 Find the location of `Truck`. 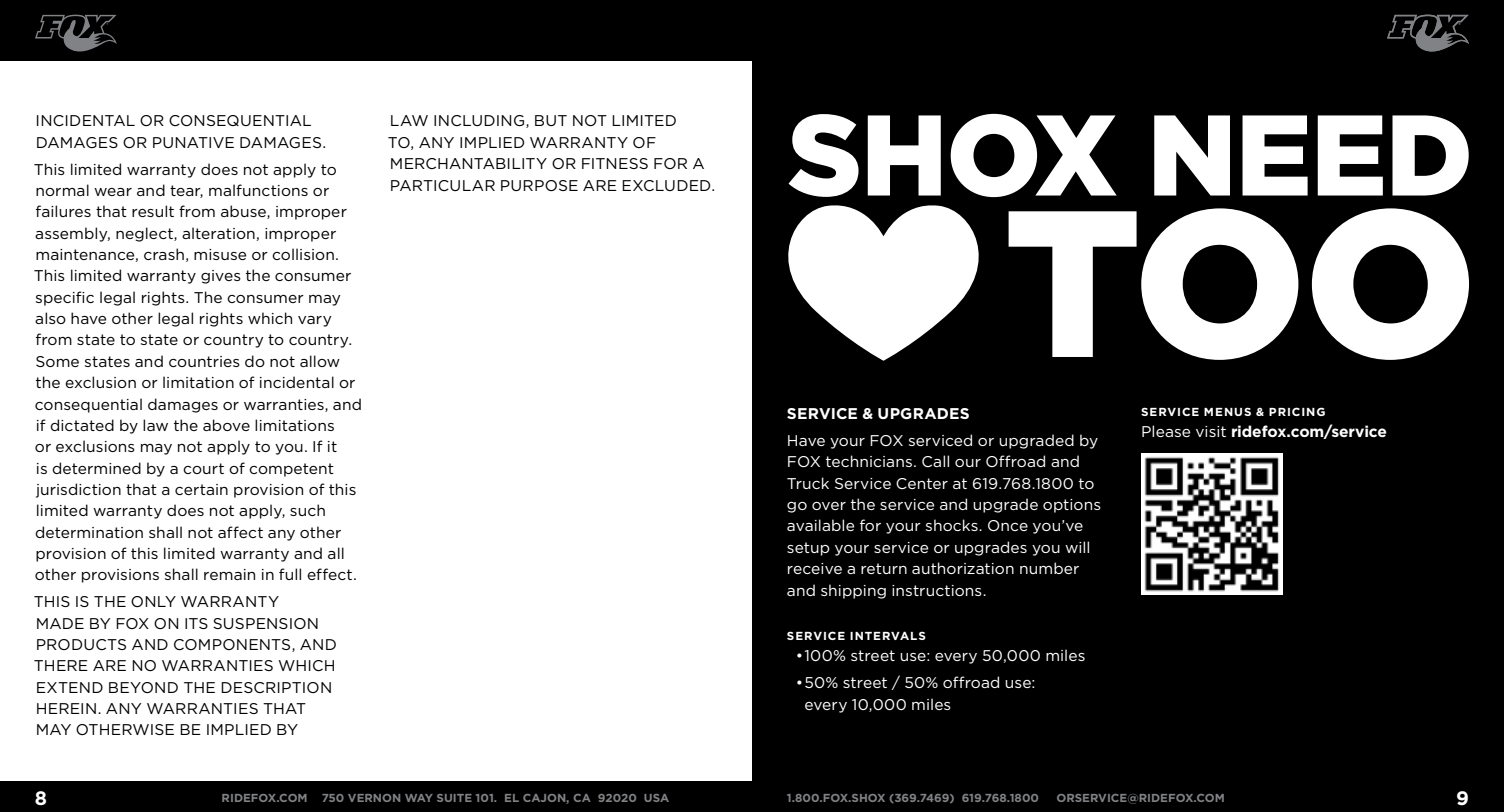

Truck is located at coordinates (808, 483).
